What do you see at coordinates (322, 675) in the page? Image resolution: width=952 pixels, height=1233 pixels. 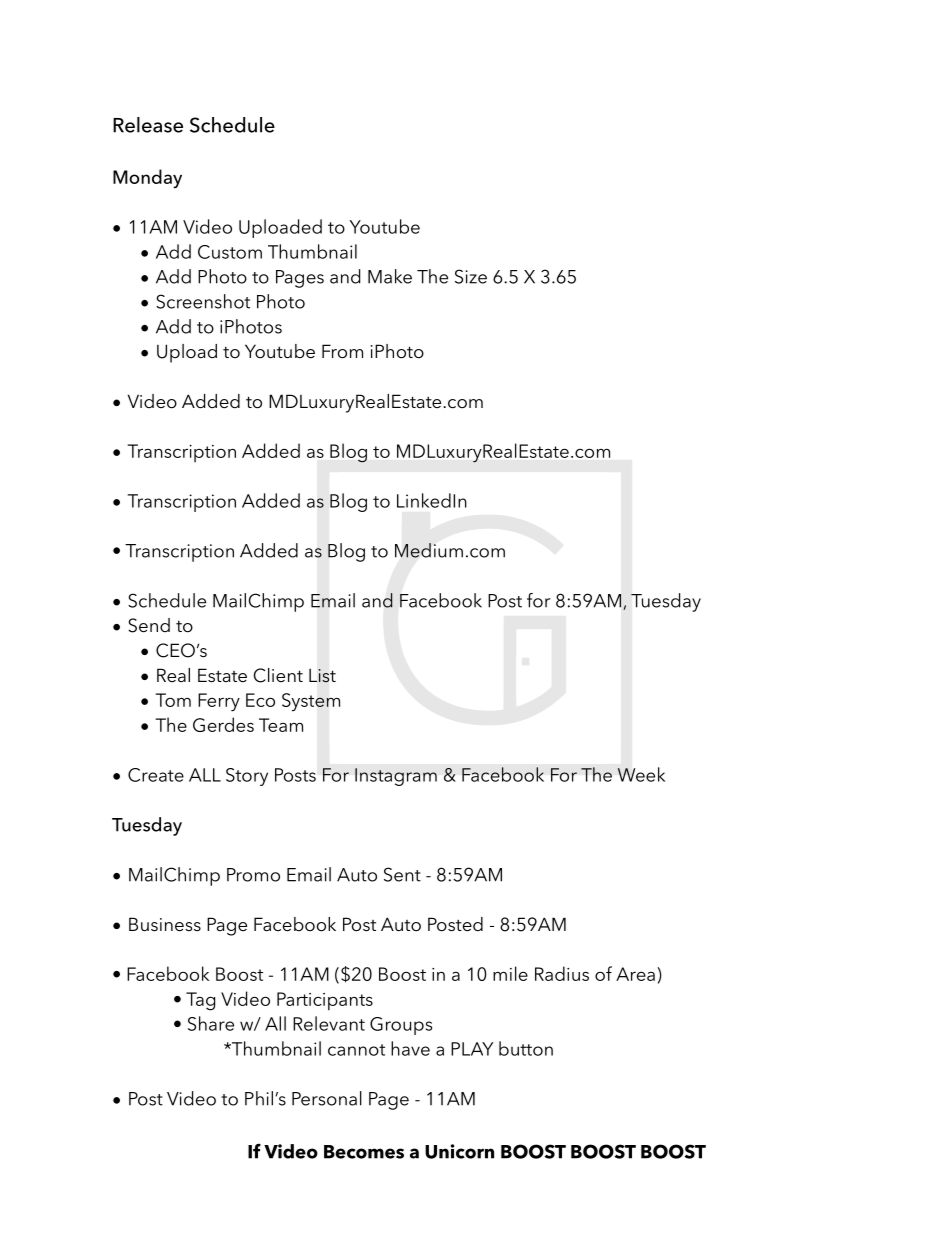 I see `List` at bounding box center [322, 675].
